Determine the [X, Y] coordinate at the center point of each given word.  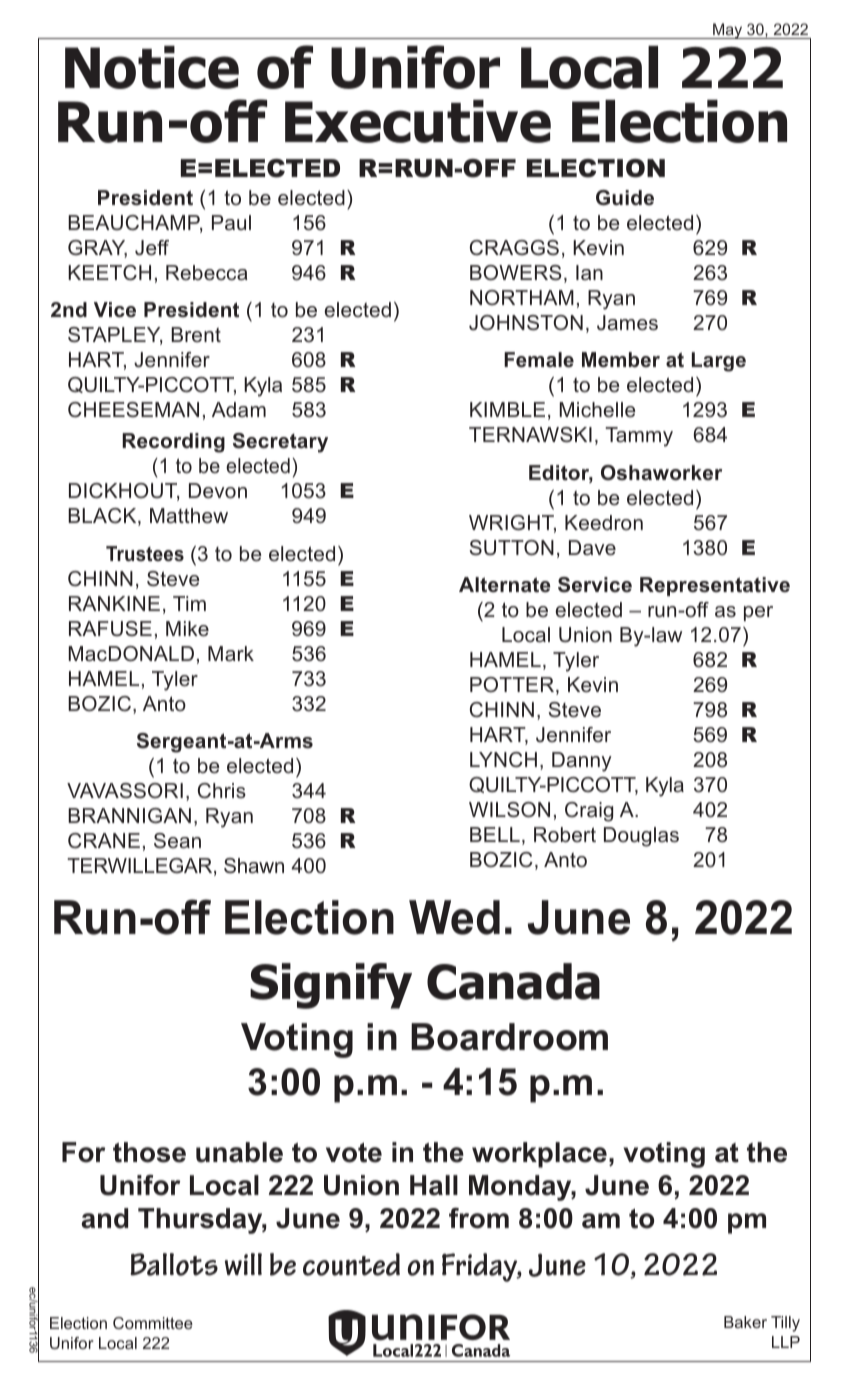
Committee [153, 1323]
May [728, 31]
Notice [152, 67]
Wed [454, 917]
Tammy [639, 437]
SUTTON [512, 548]
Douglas [641, 837]
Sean [177, 841]
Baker [745, 1322]
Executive [418, 121]
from [479, 1218]
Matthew [189, 516]
